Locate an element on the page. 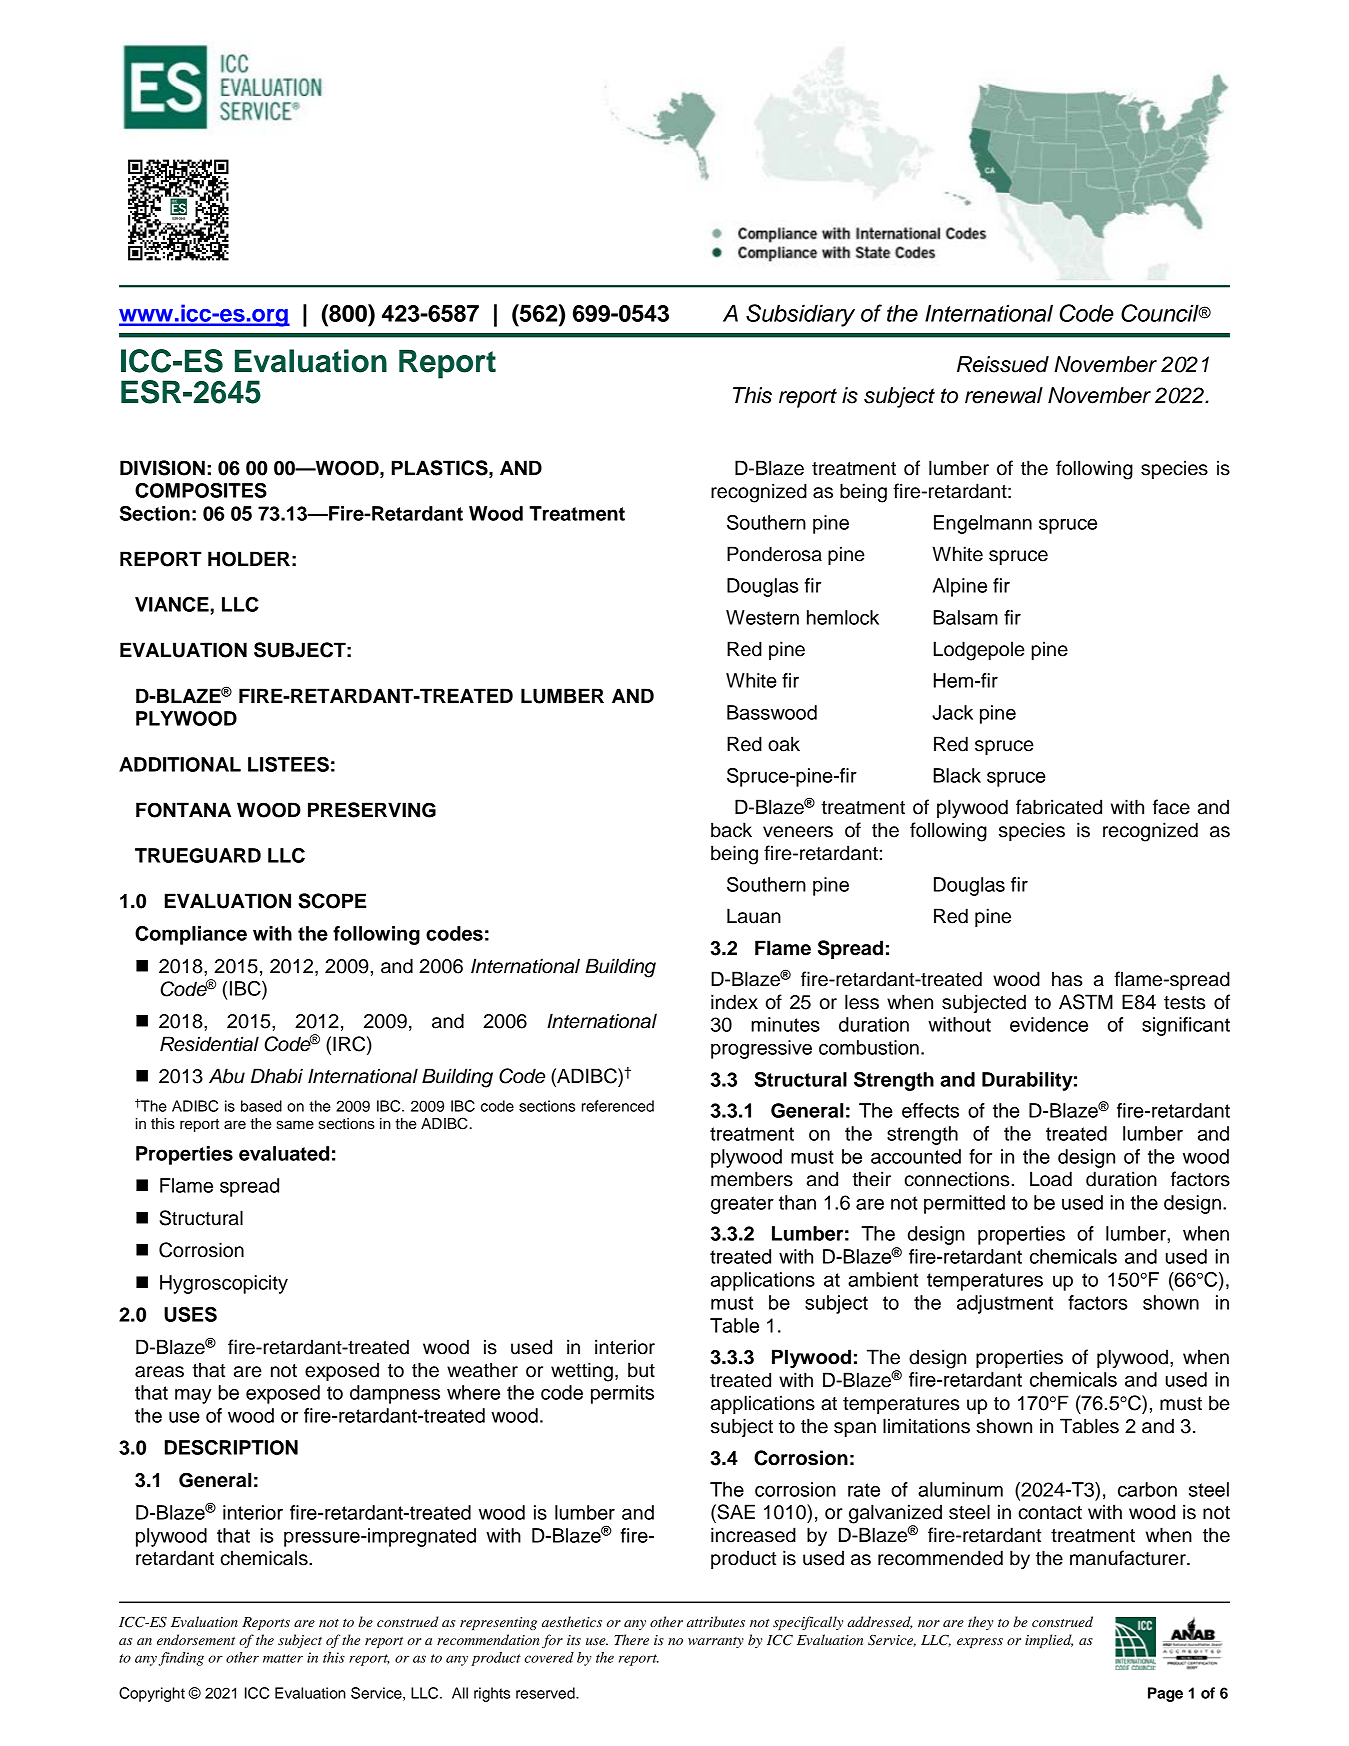  fabricated is located at coordinates (1059, 807).
